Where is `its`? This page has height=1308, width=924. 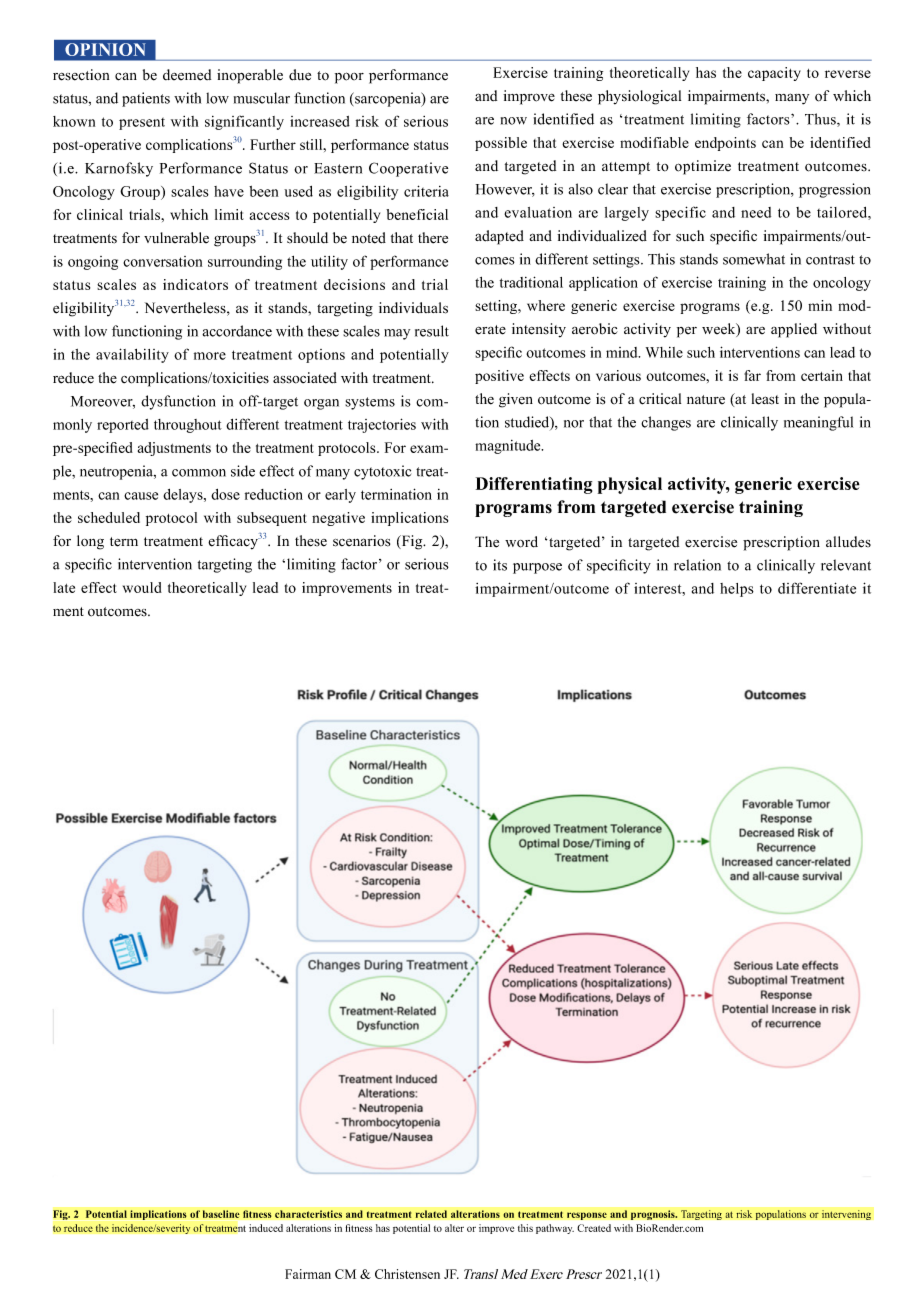
its is located at coordinates (500, 565).
